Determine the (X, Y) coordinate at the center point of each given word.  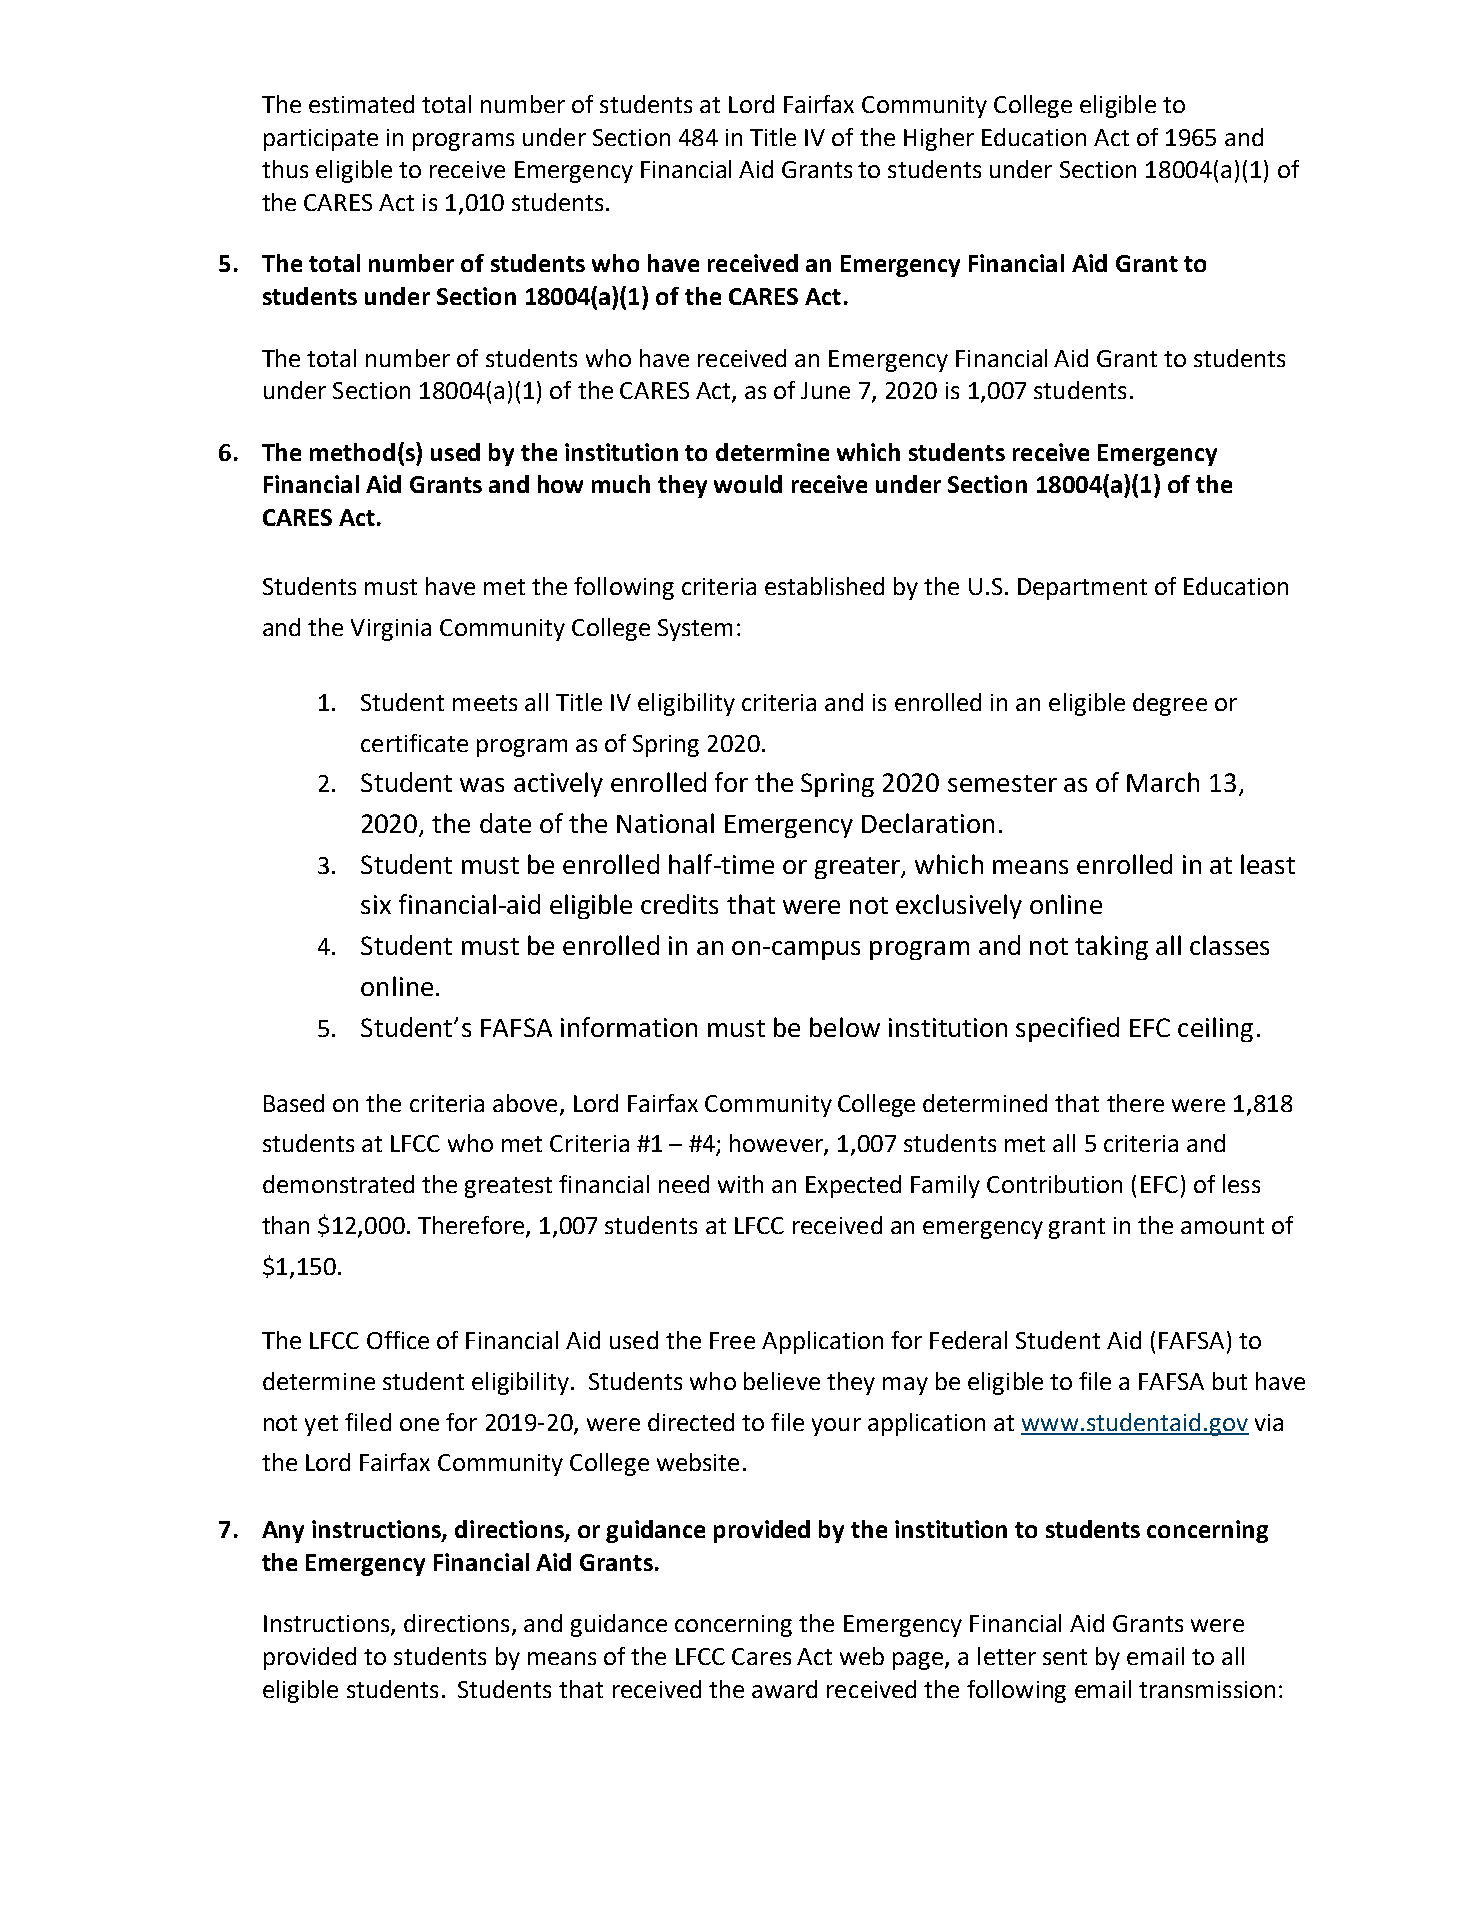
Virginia (391, 630)
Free (732, 1340)
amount (1222, 1226)
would (748, 484)
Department (1082, 589)
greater (859, 868)
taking (1111, 947)
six (376, 904)
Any (283, 1532)
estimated (361, 104)
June (825, 390)
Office (398, 1340)
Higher (939, 139)
